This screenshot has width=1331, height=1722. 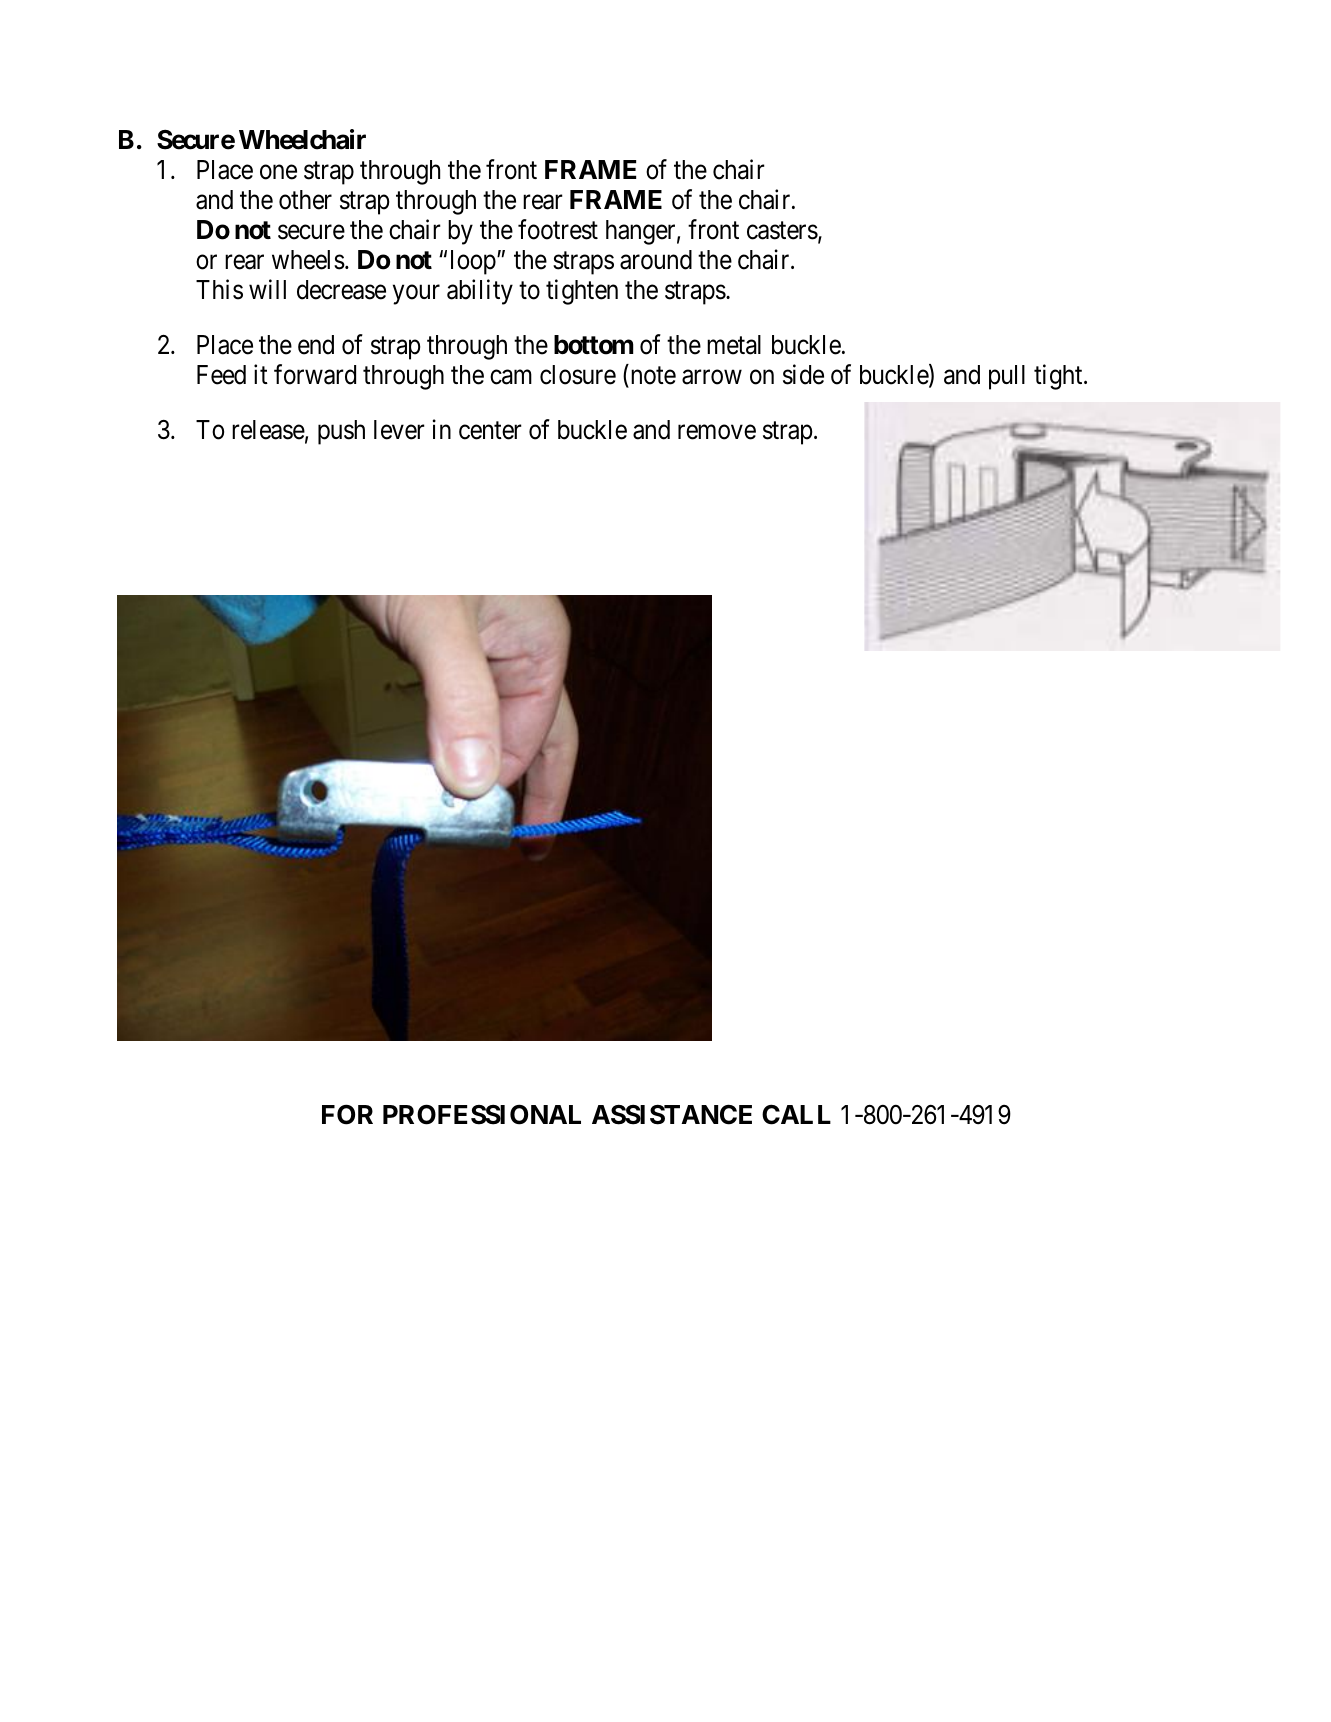 I want to click on CALL, so click(x=796, y=1114).
